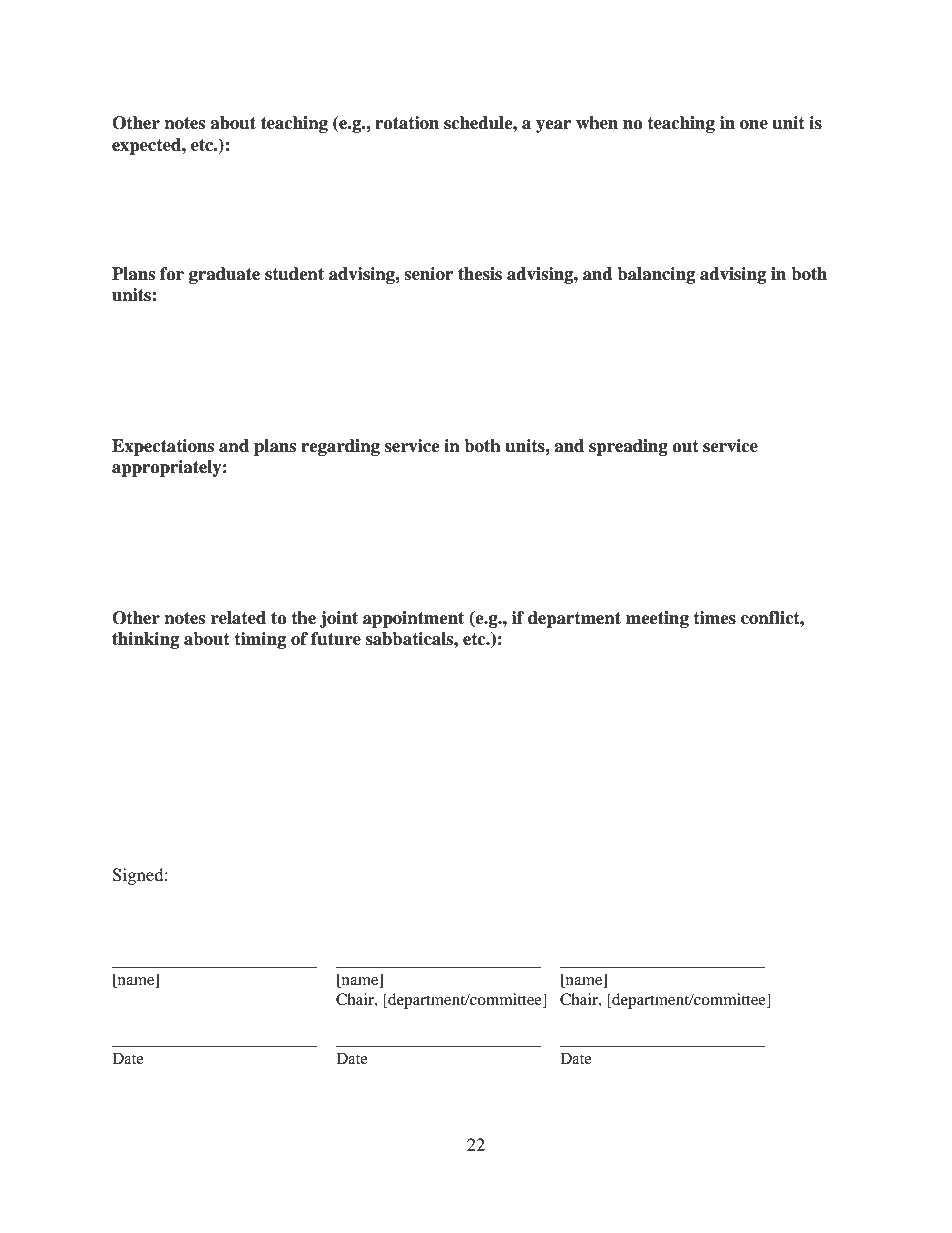  Describe the element at coordinates (628, 447) in the image. I see `spreading` at that location.
